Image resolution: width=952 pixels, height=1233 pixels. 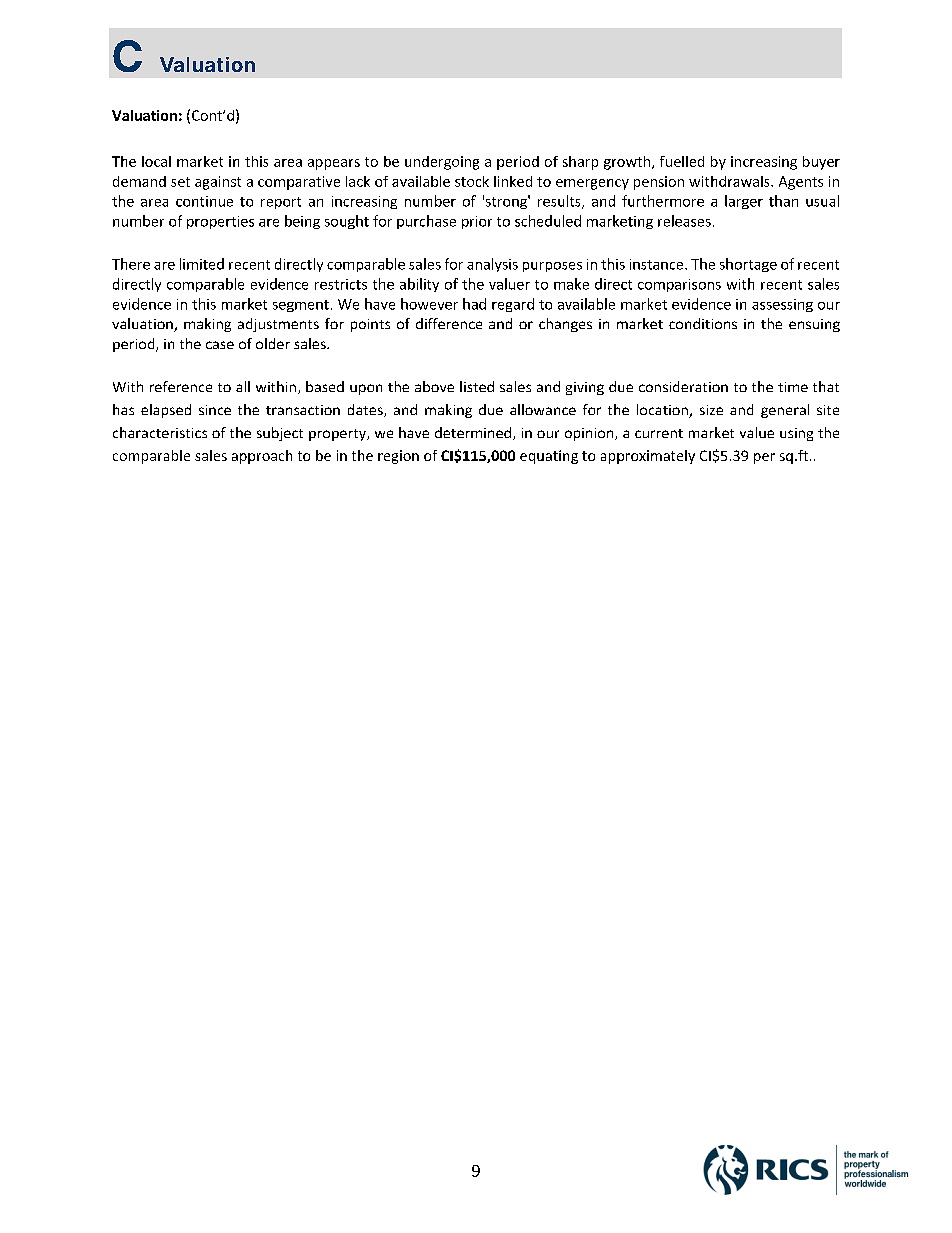 What do you see at coordinates (679, 285) in the document?
I see `comparisons` at bounding box center [679, 285].
